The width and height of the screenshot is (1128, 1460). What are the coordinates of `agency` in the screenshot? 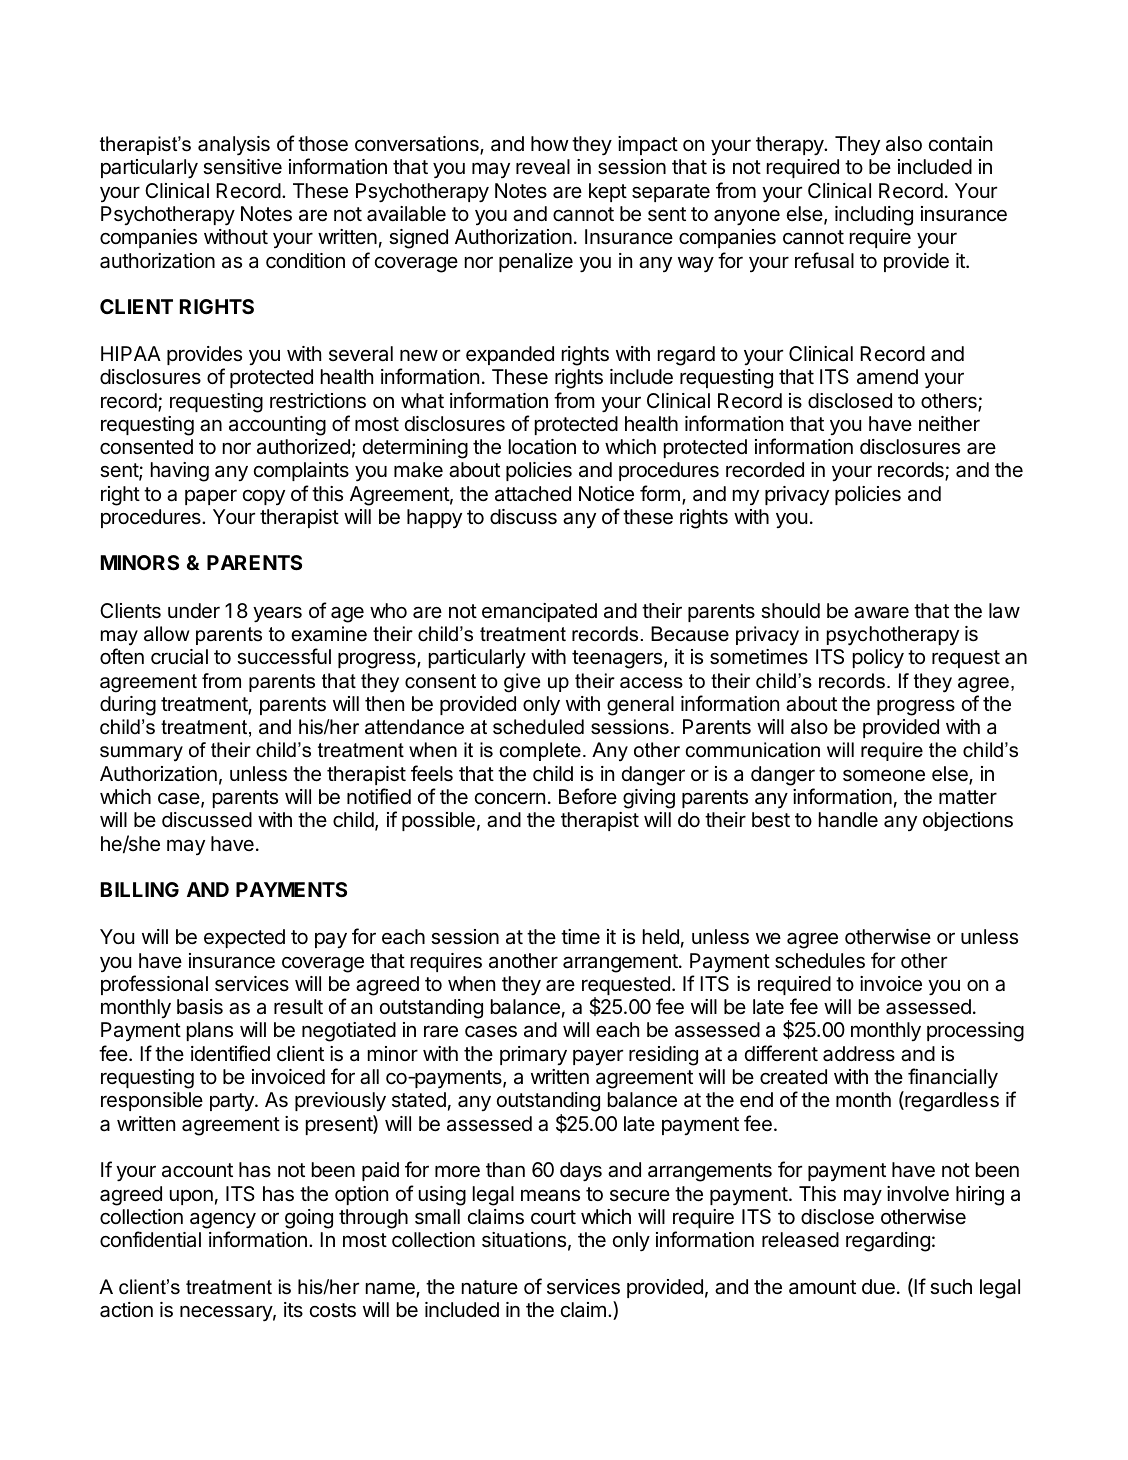 It's located at (223, 1221).
